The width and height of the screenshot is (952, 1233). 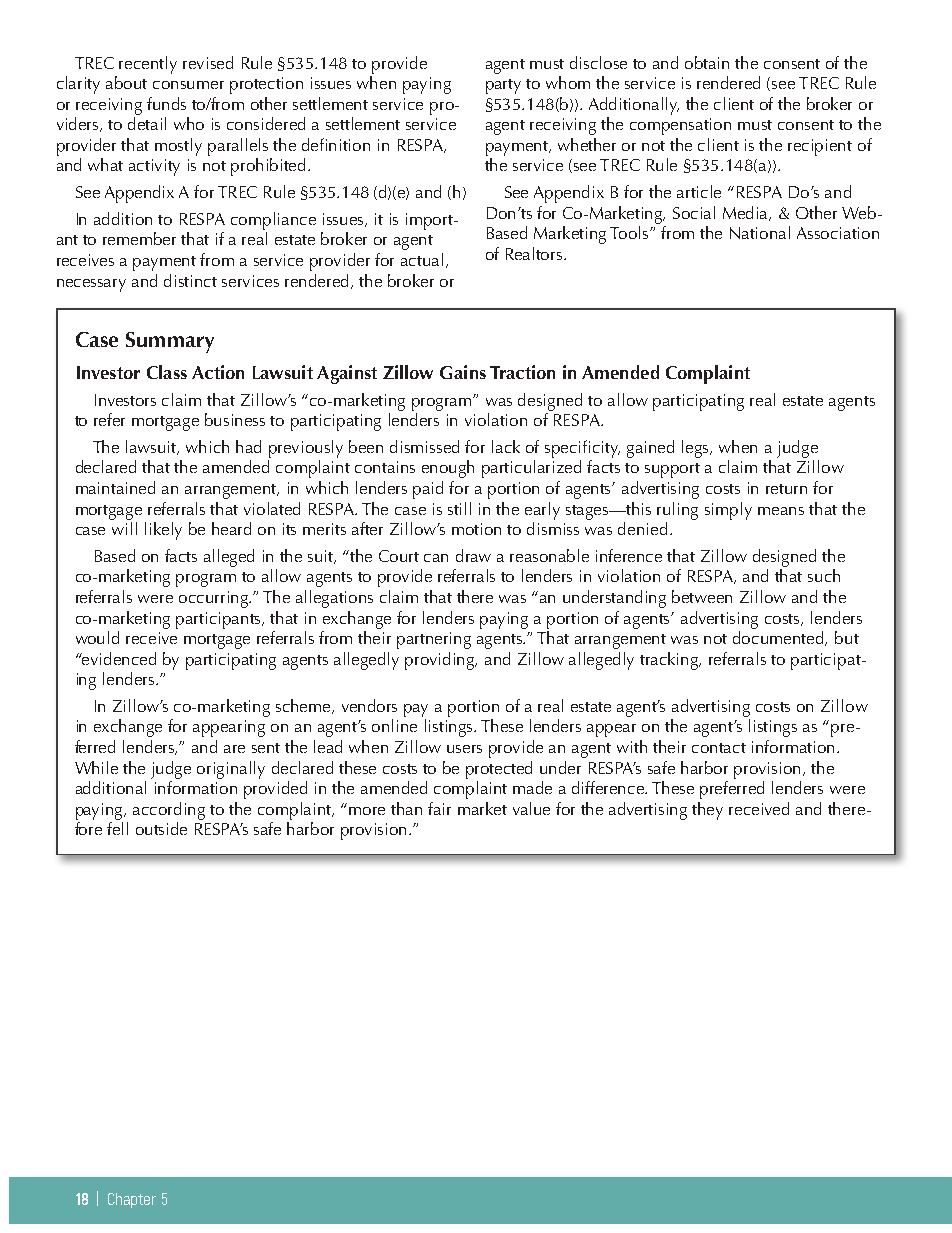 I want to click on legs, so click(x=697, y=449).
